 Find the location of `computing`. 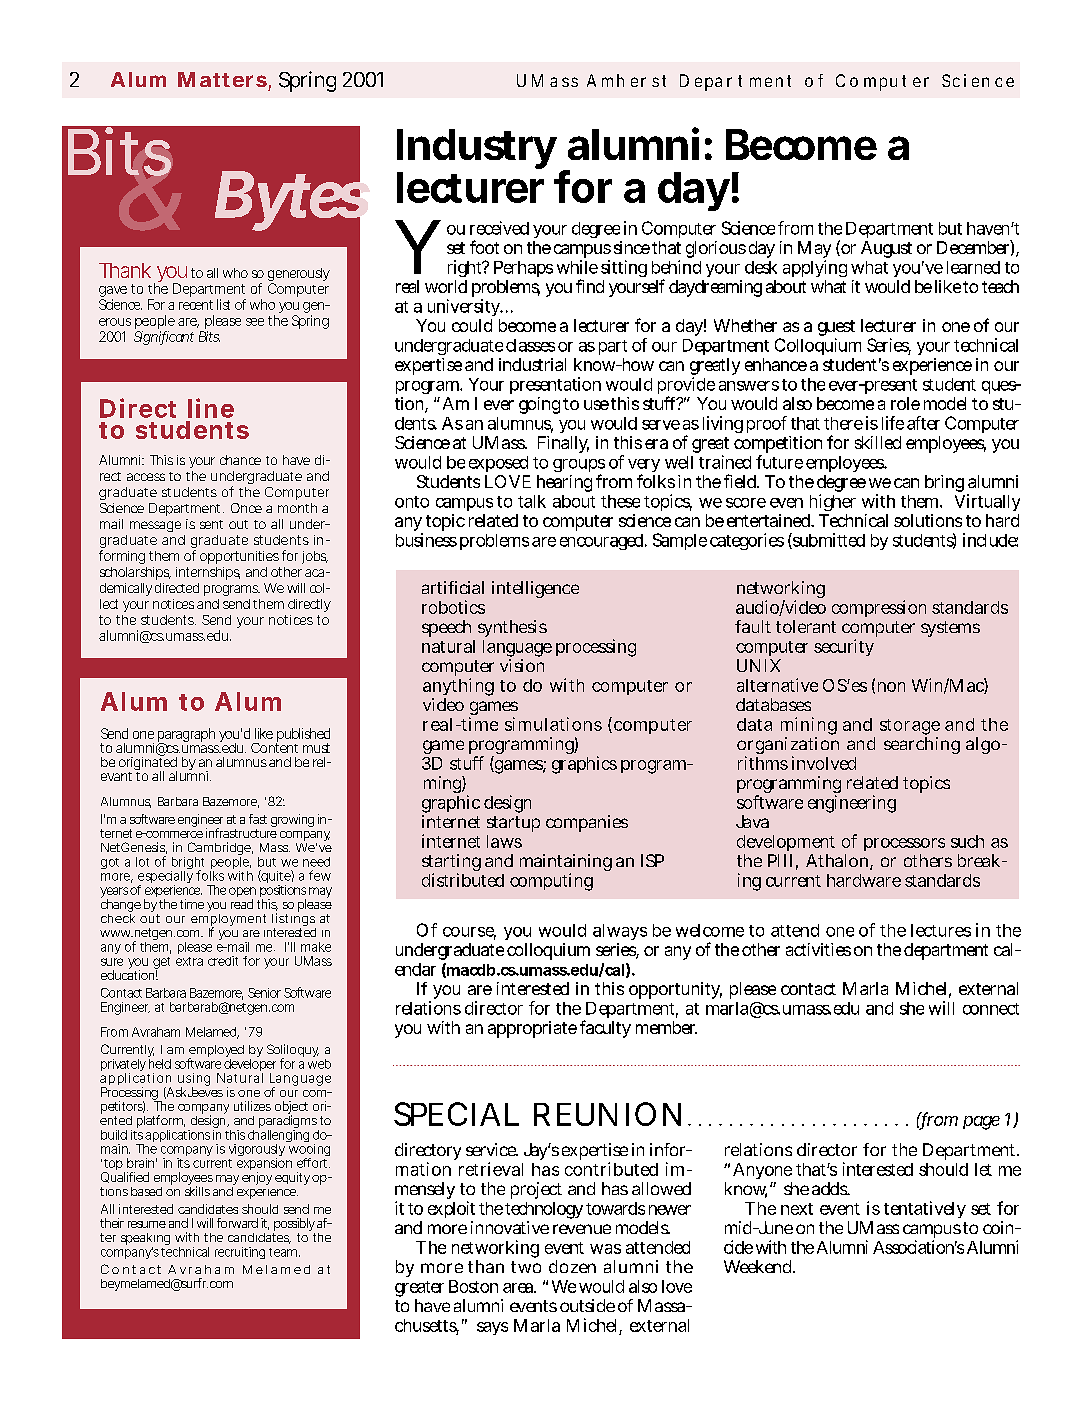

computing is located at coordinates (551, 882).
